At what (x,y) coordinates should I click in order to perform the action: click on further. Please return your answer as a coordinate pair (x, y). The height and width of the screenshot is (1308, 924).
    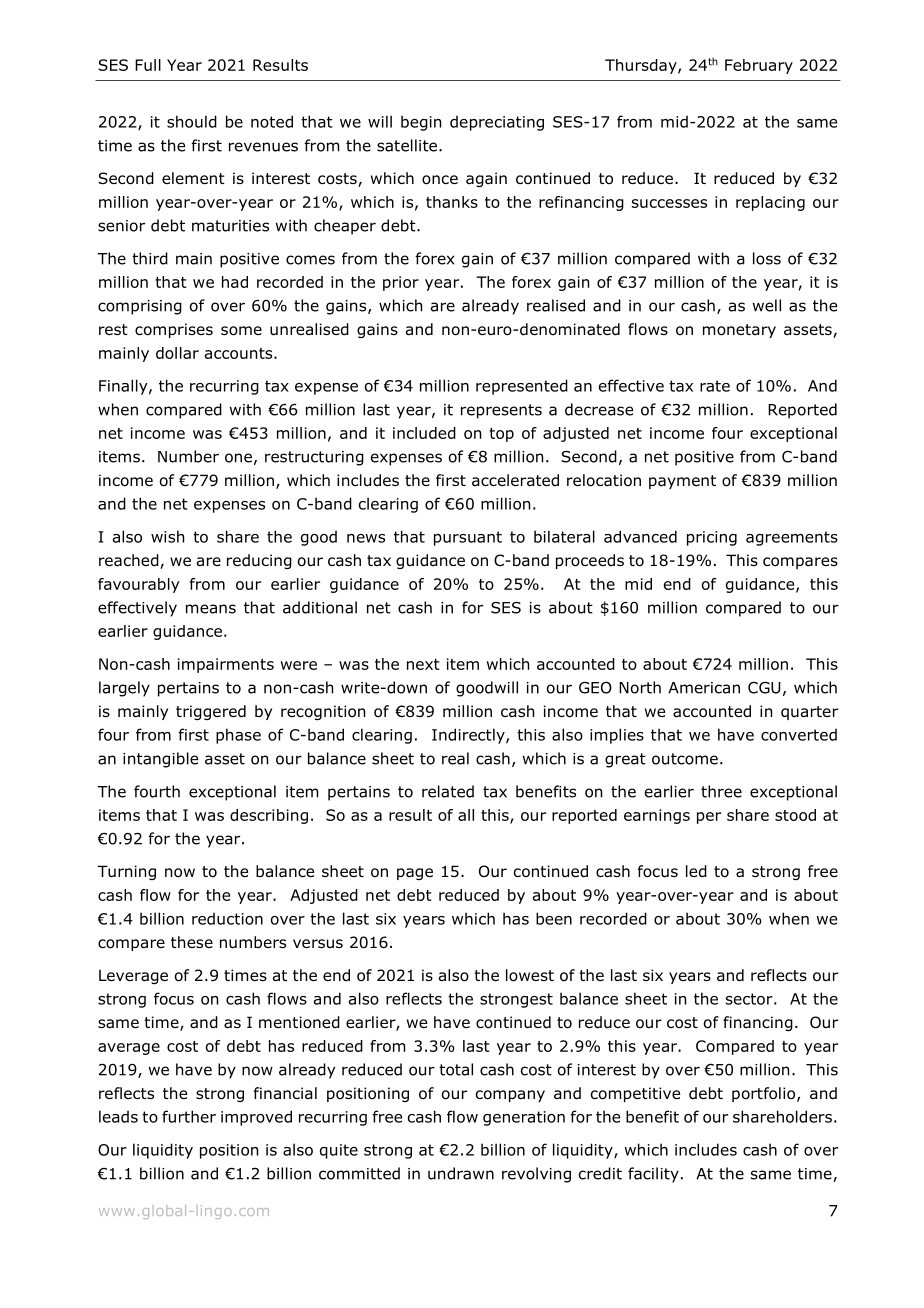
    Looking at the image, I should click on (189, 1116).
